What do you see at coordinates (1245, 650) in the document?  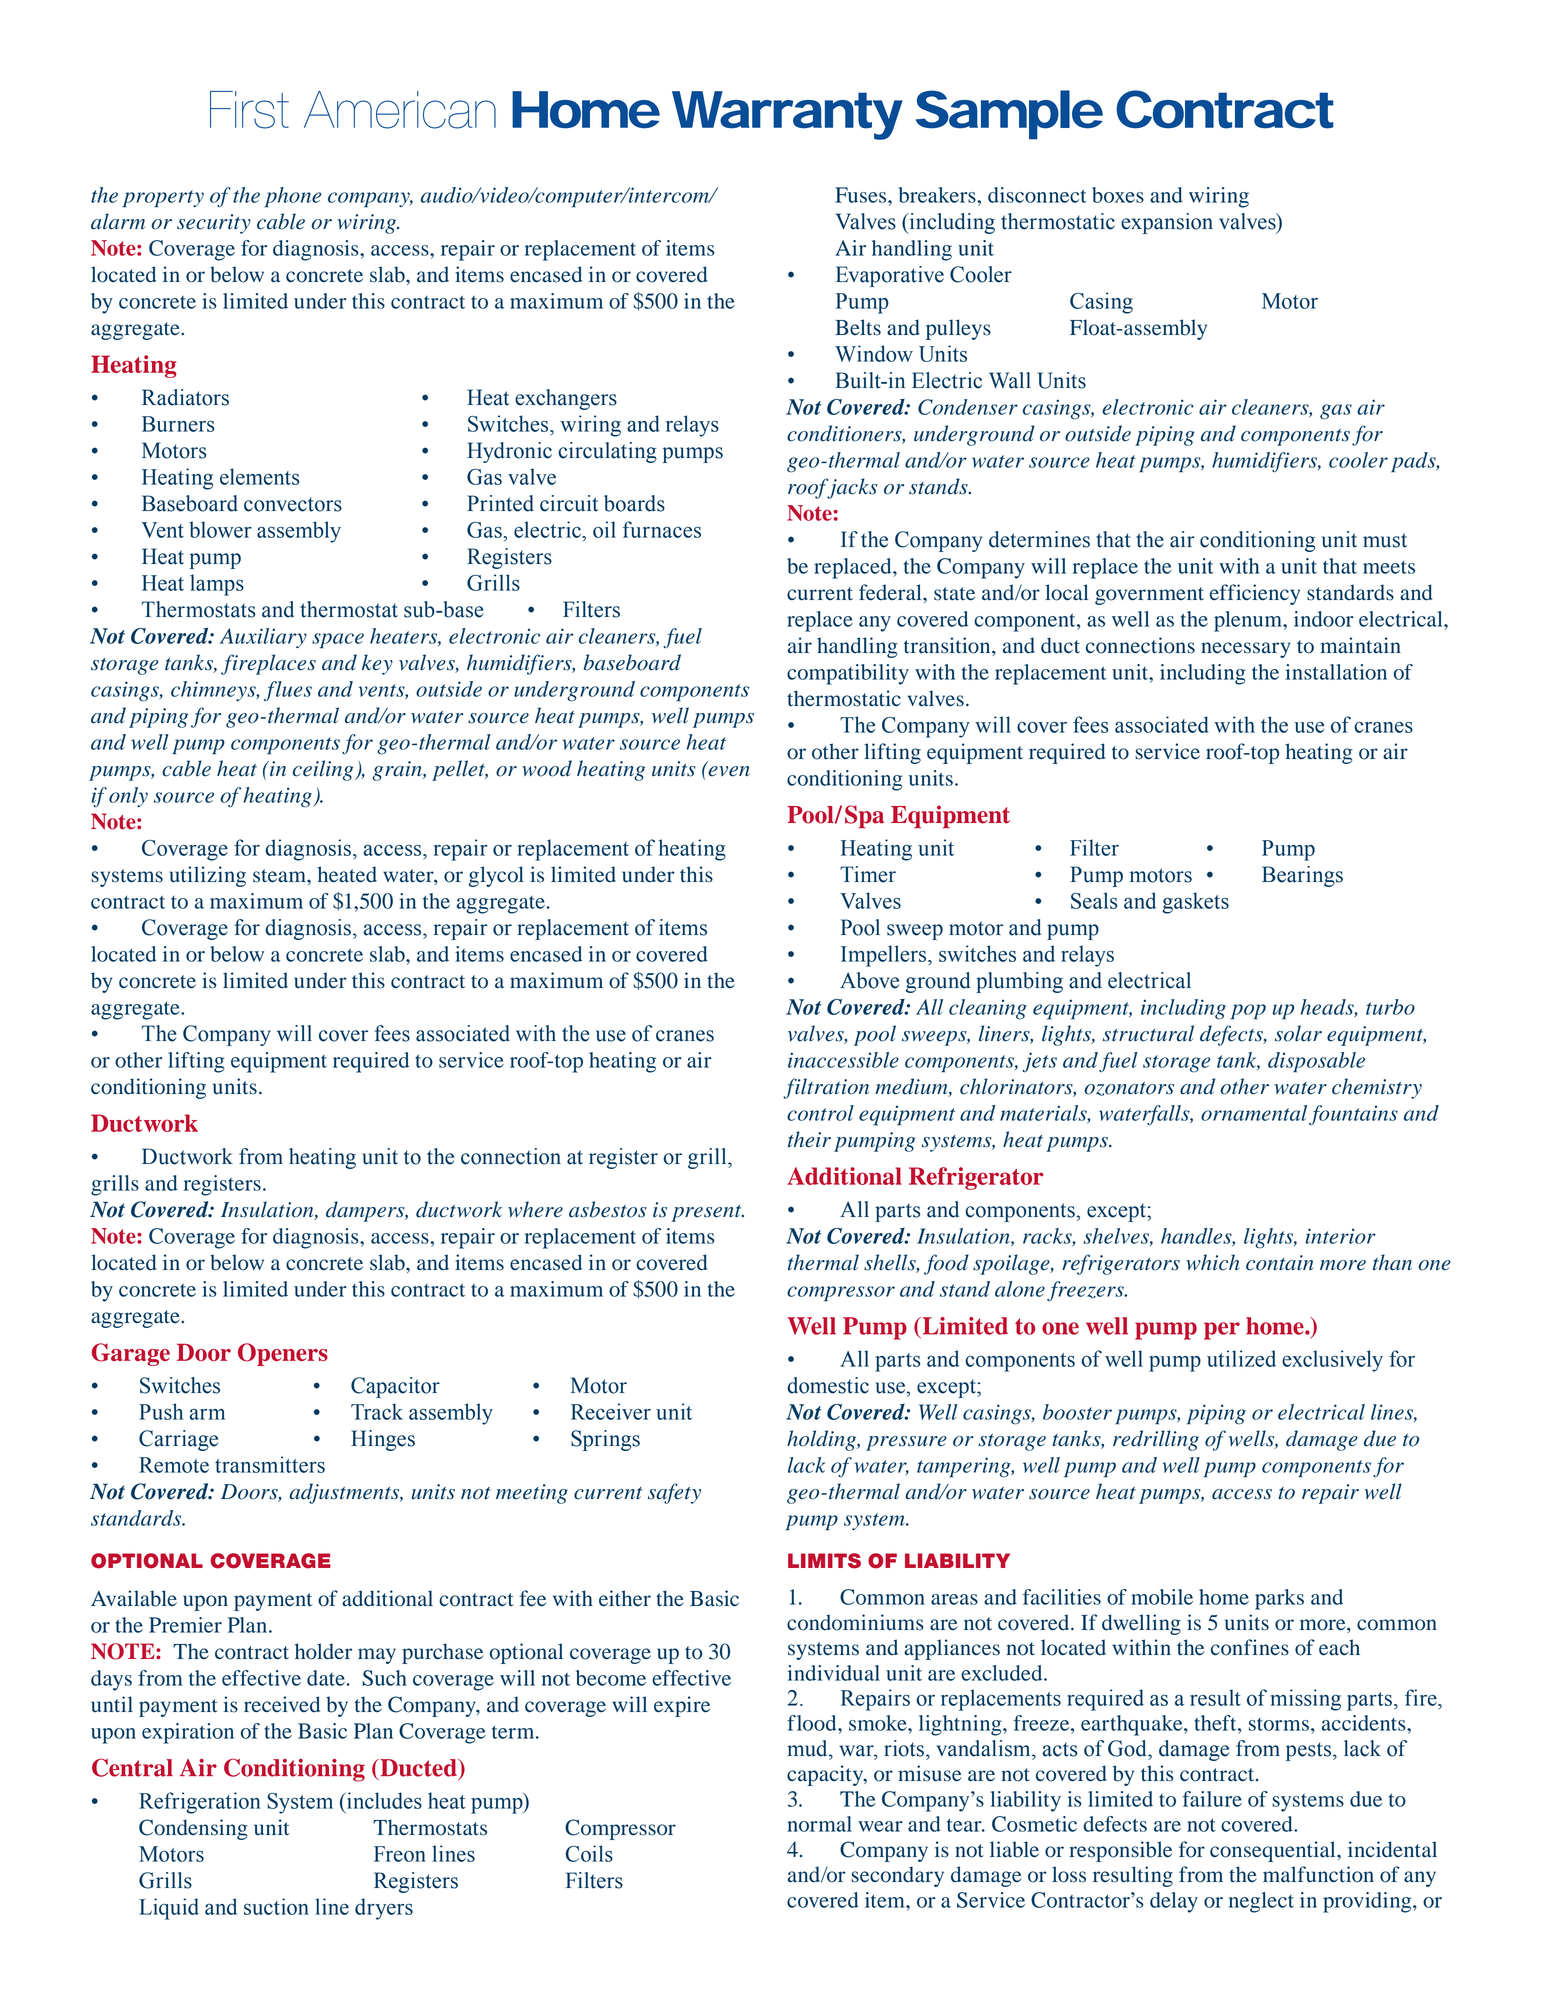 I see `necessary` at bounding box center [1245, 650].
